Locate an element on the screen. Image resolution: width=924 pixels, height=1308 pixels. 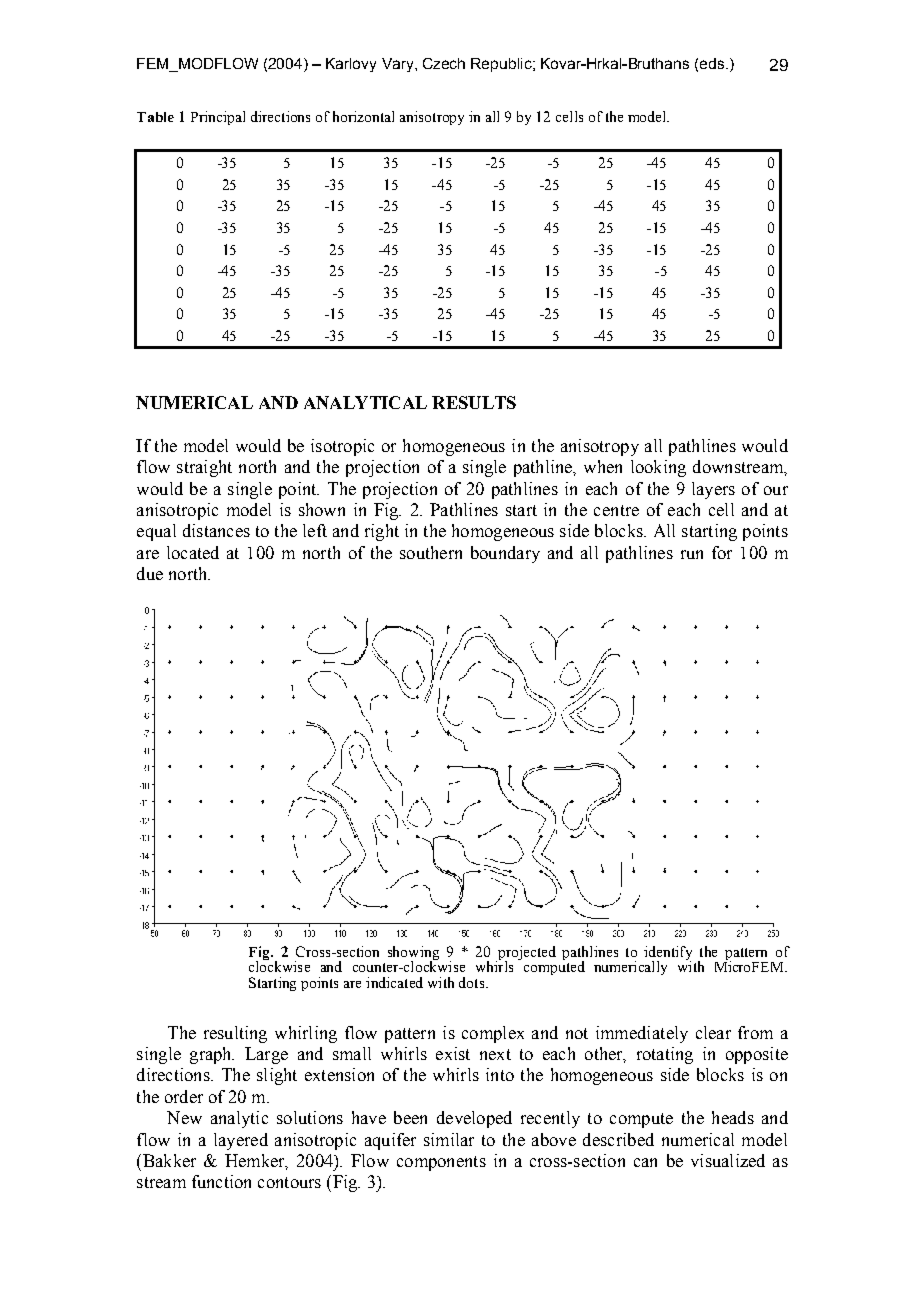
eds is located at coordinates (712, 63).
